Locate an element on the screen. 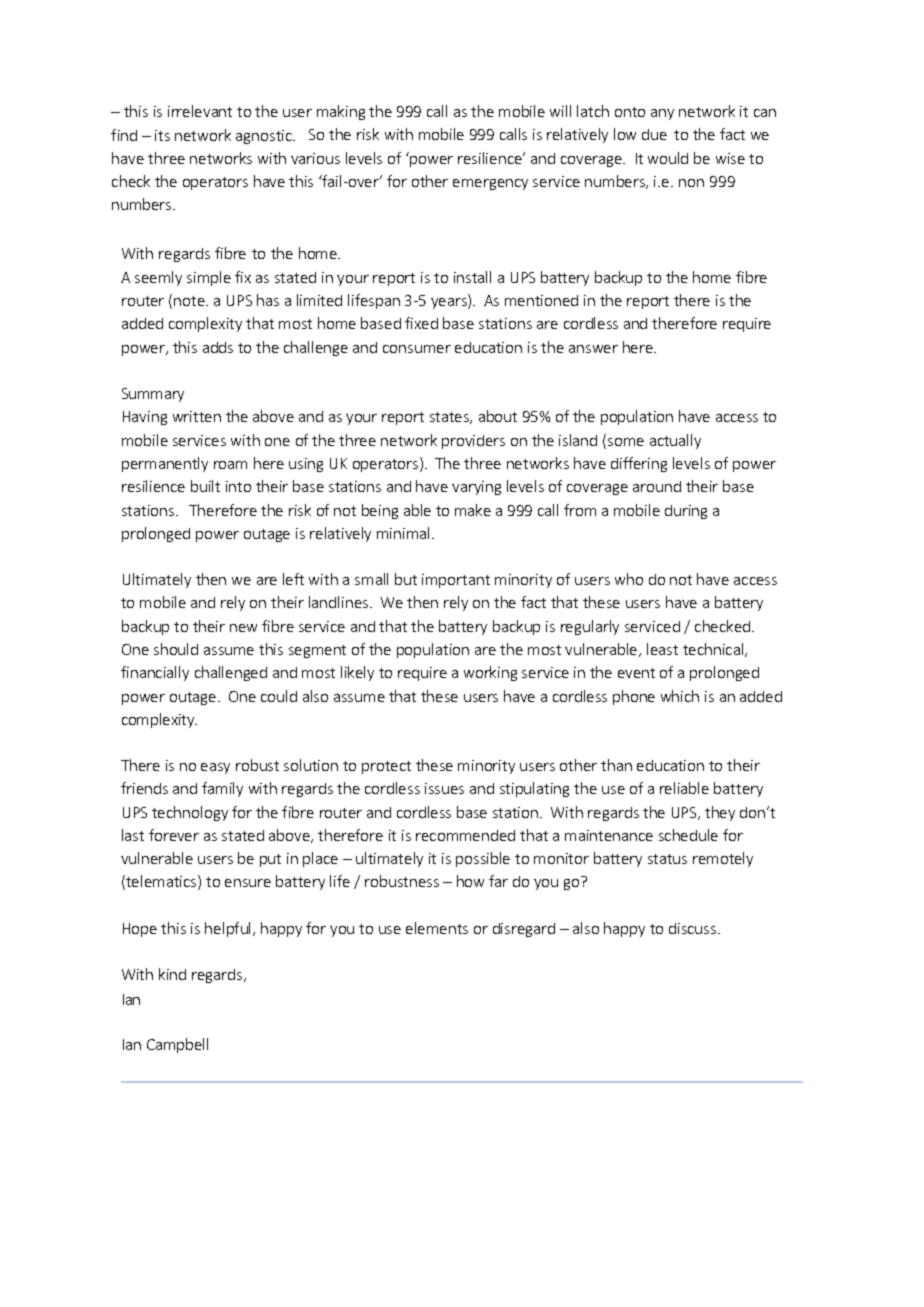 This screenshot has height=1307, width=924. elements is located at coordinates (437, 928).
